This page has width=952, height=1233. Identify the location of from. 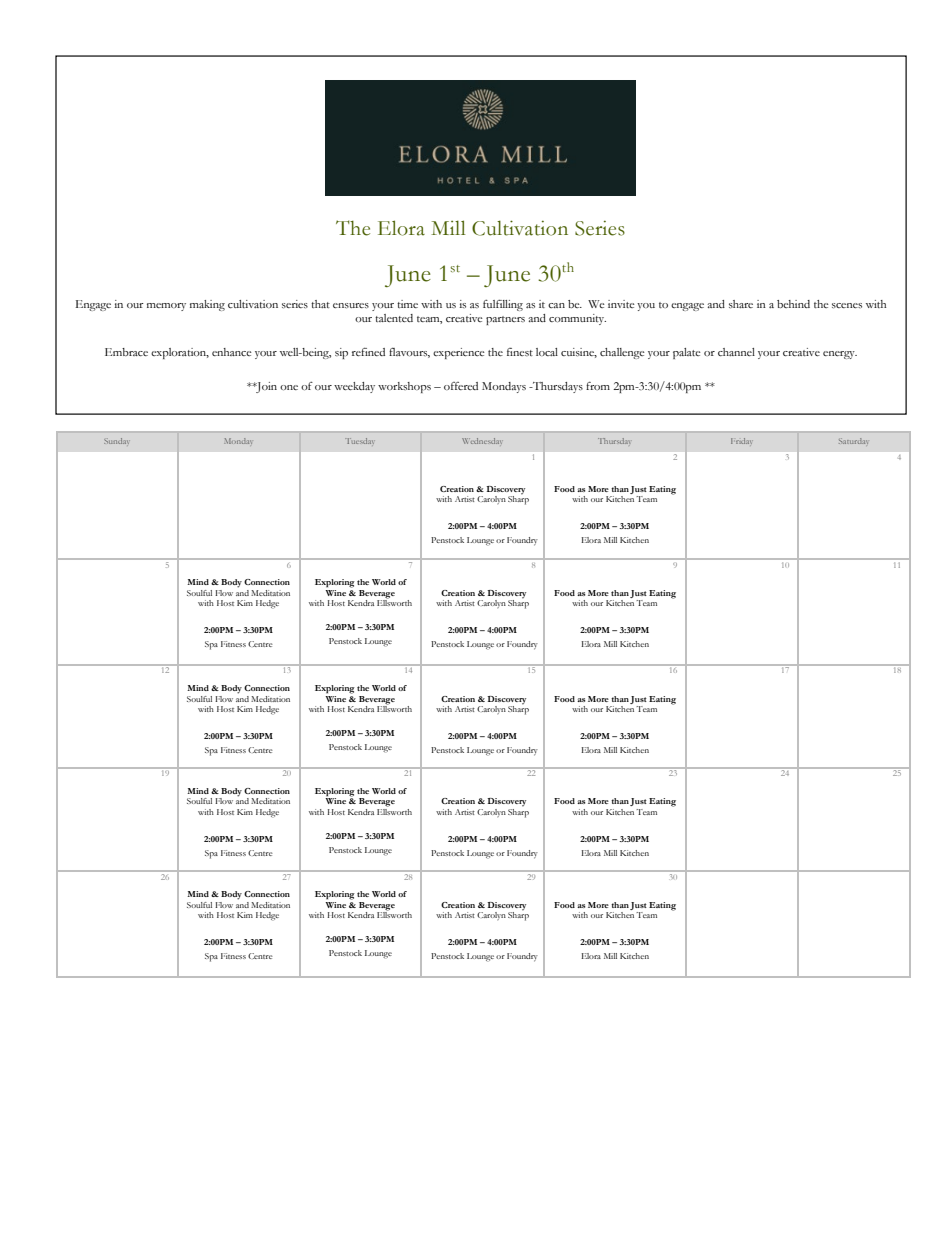
(598, 386).
